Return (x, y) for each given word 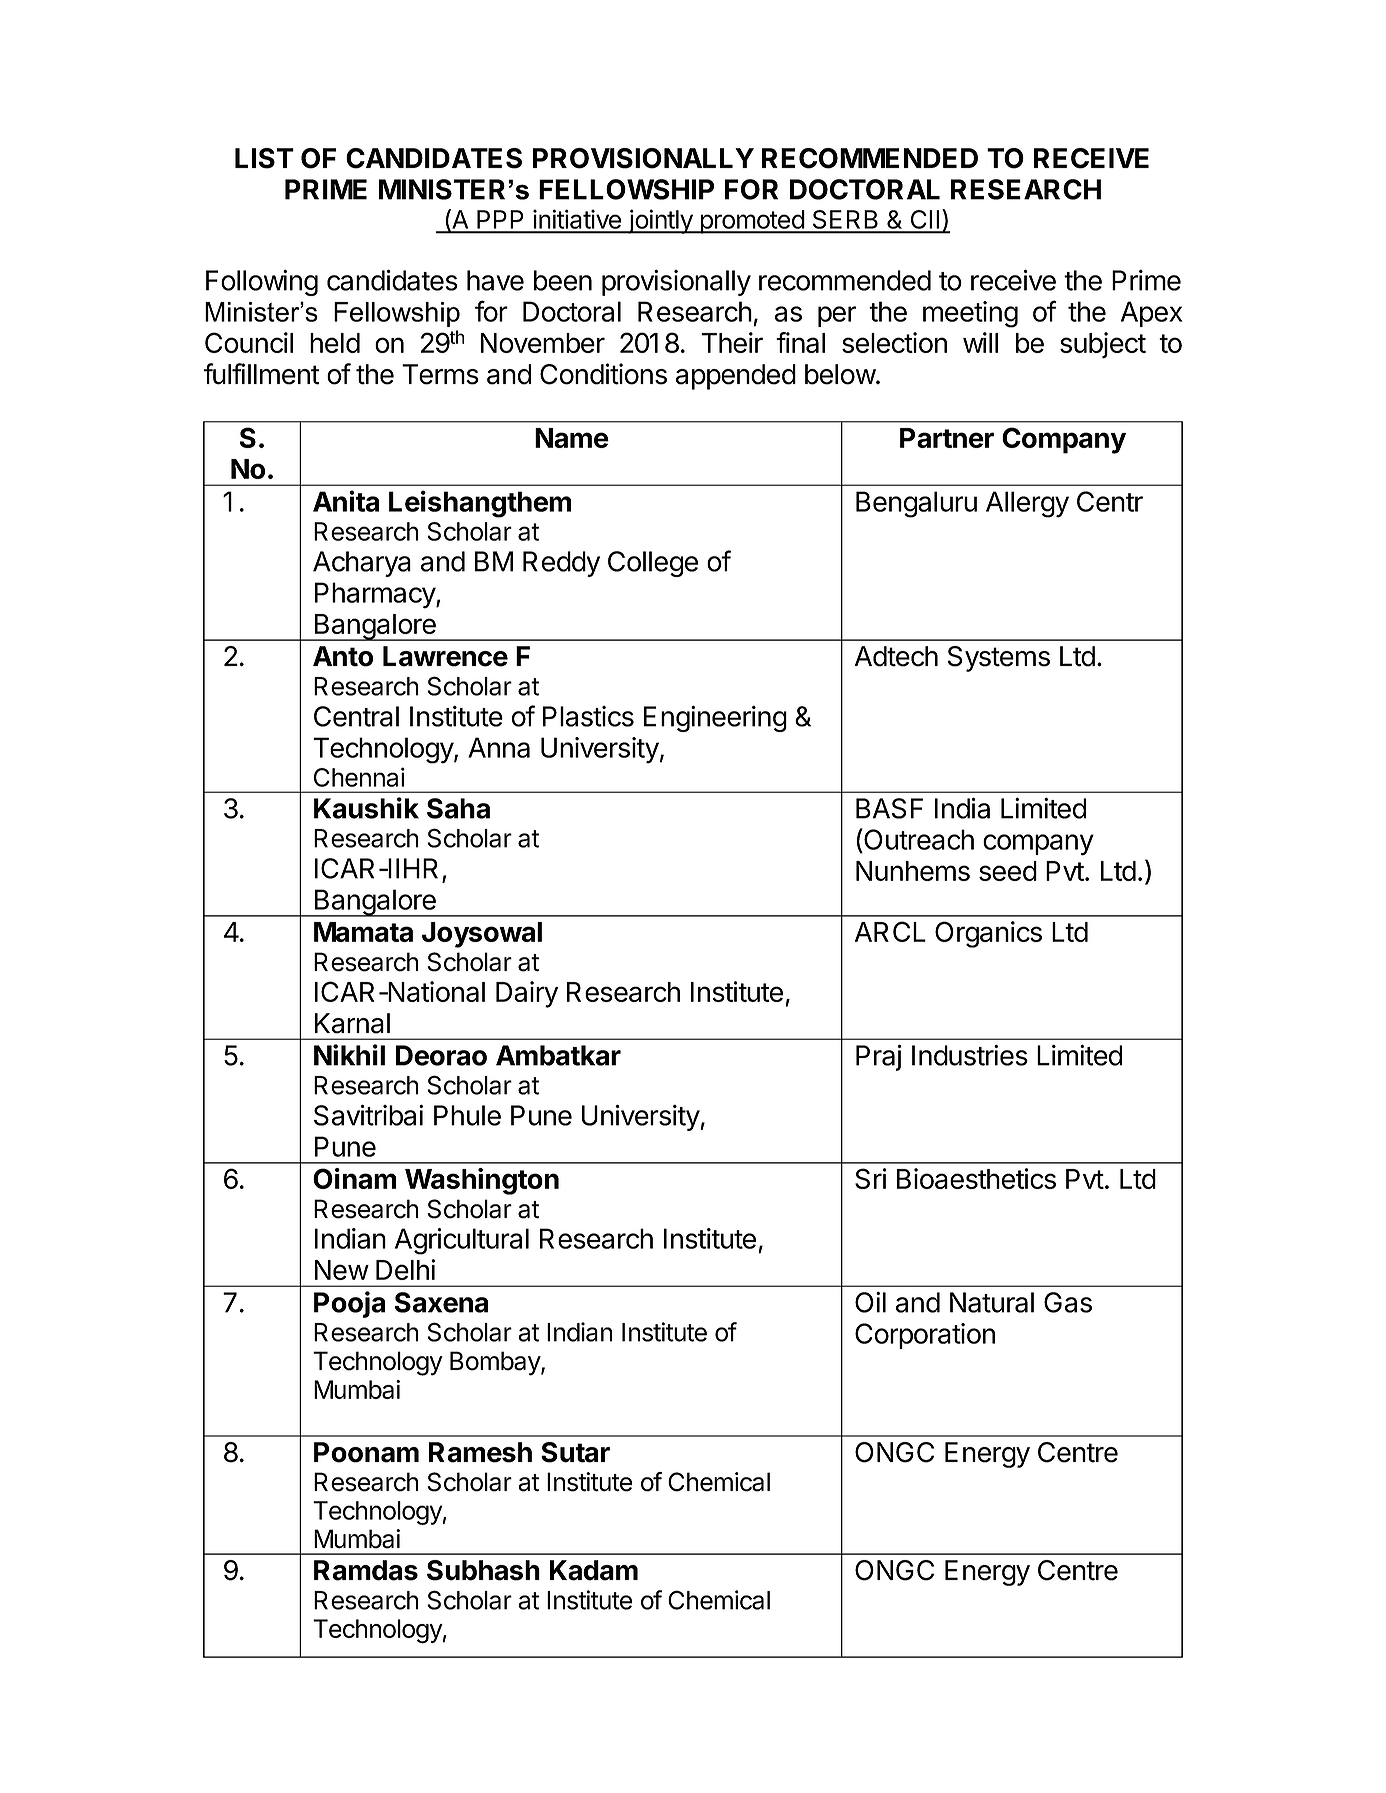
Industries (970, 1055)
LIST (264, 158)
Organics (988, 934)
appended (736, 377)
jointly (660, 221)
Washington (482, 1181)
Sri (870, 1178)
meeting (970, 314)
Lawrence (445, 656)
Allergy (1027, 504)
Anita (346, 501)
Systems (999, 659)
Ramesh (480, 1452)
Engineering (715, 718)
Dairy (527, 994)
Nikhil (349, 1055)
